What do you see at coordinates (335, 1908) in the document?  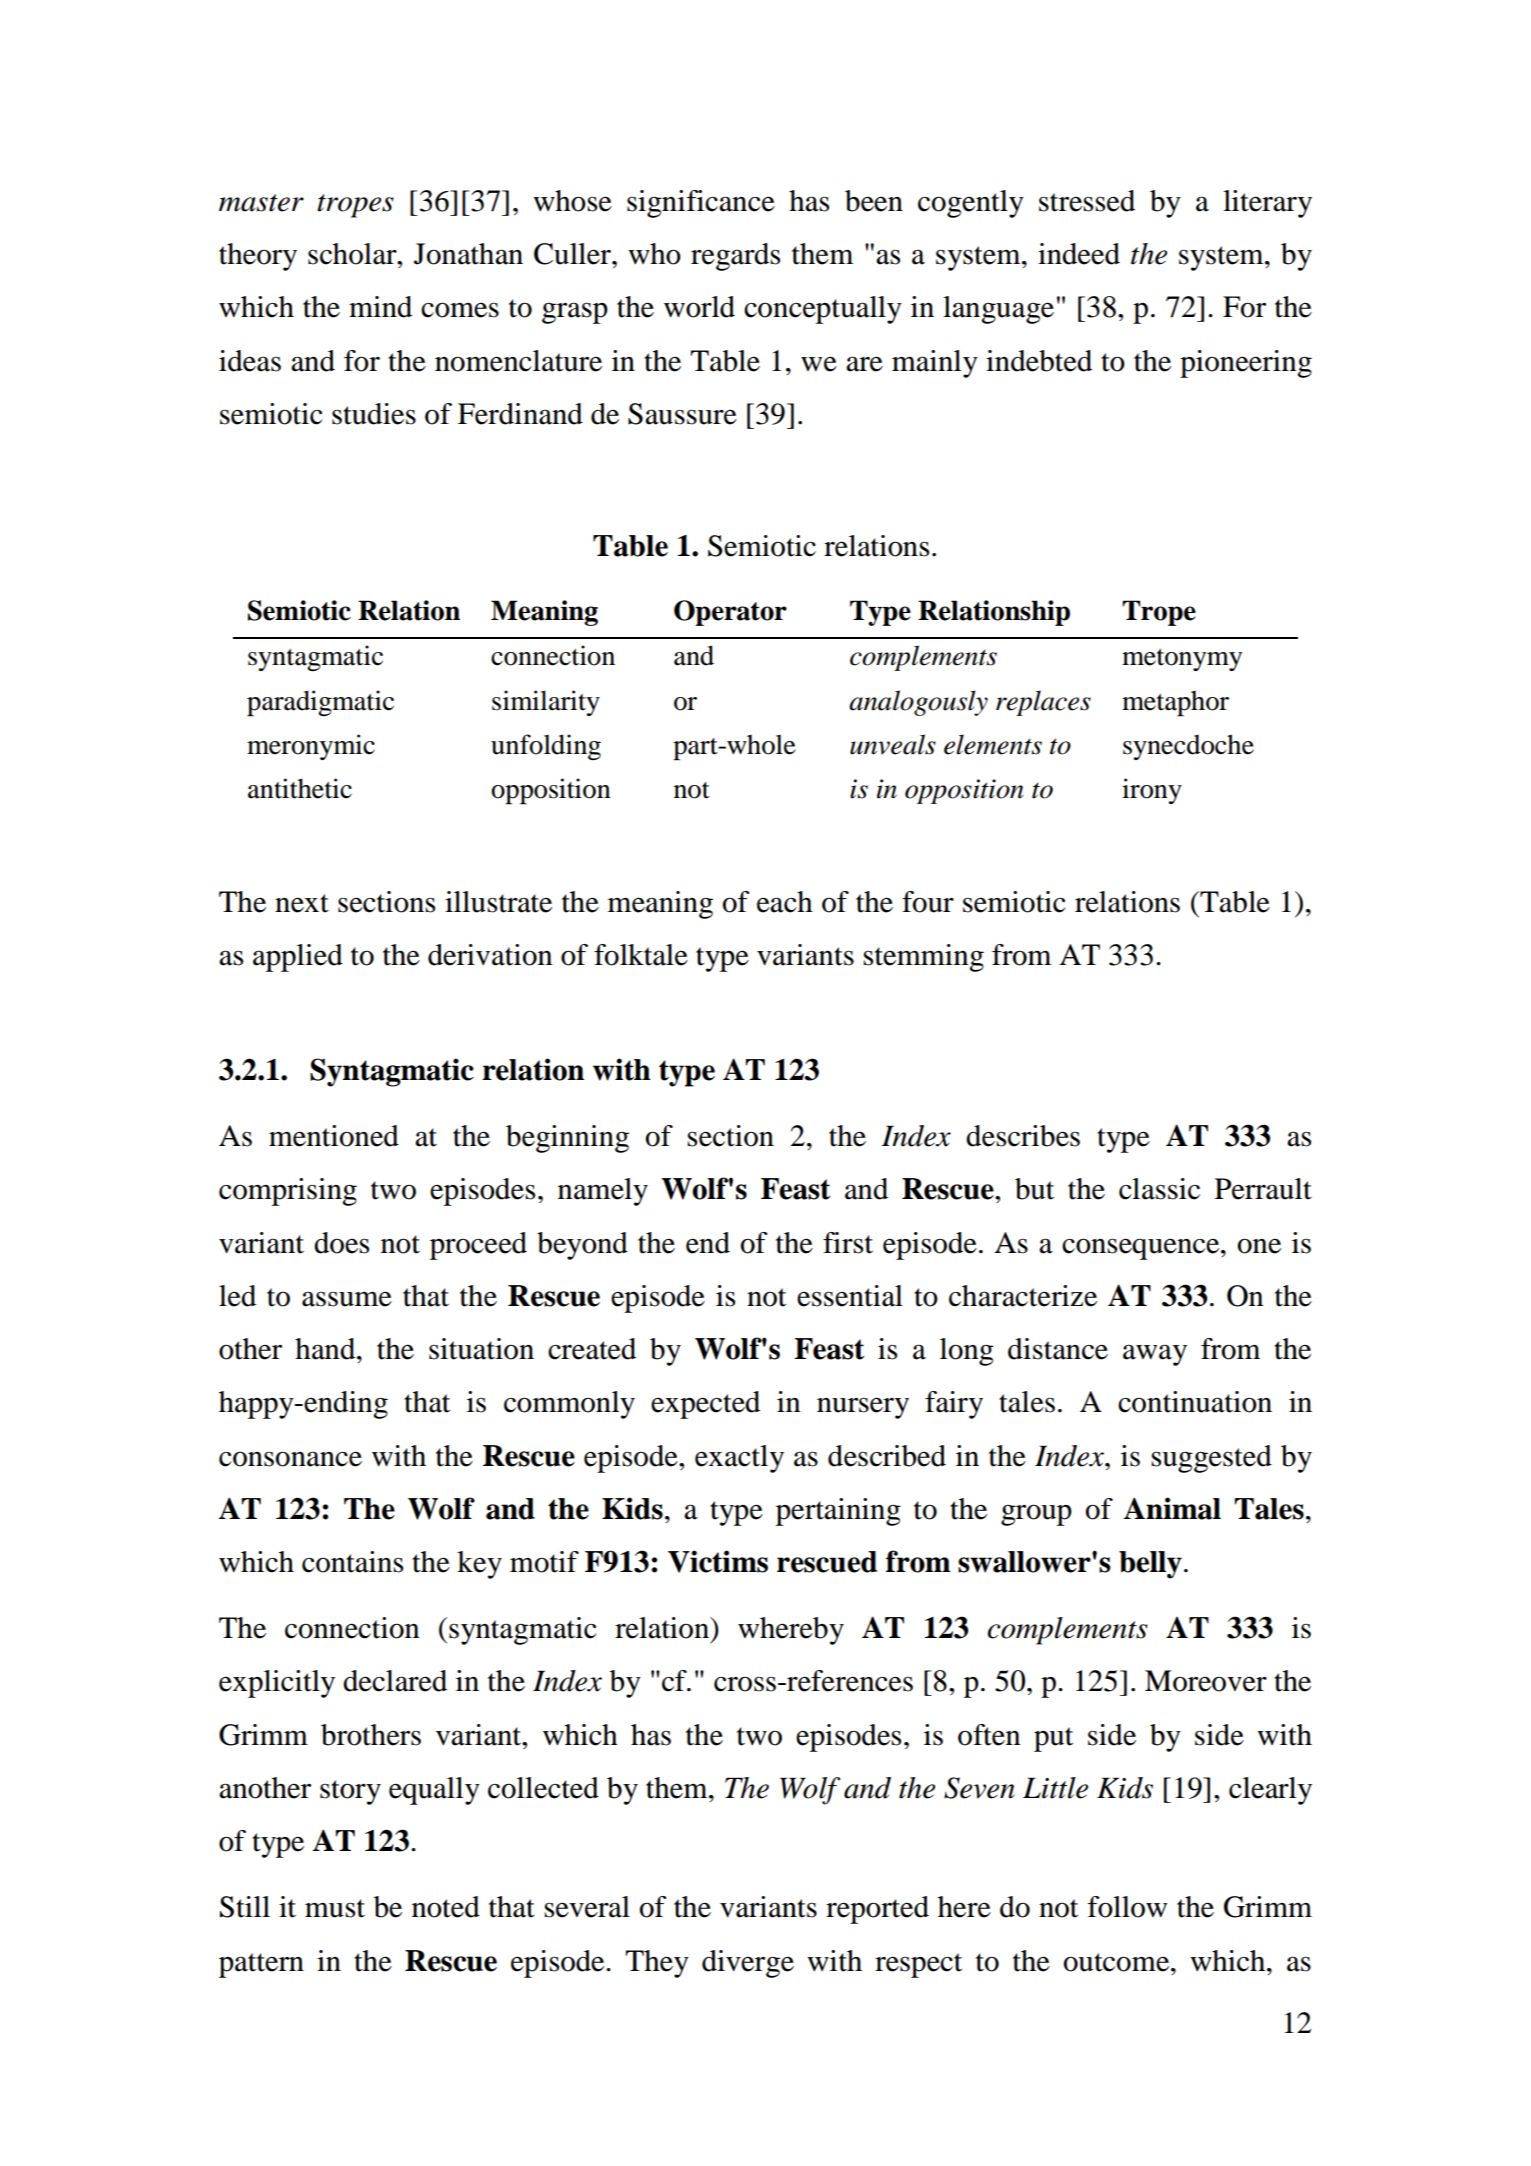 I see `must` at bounding box center [335, 1908].
